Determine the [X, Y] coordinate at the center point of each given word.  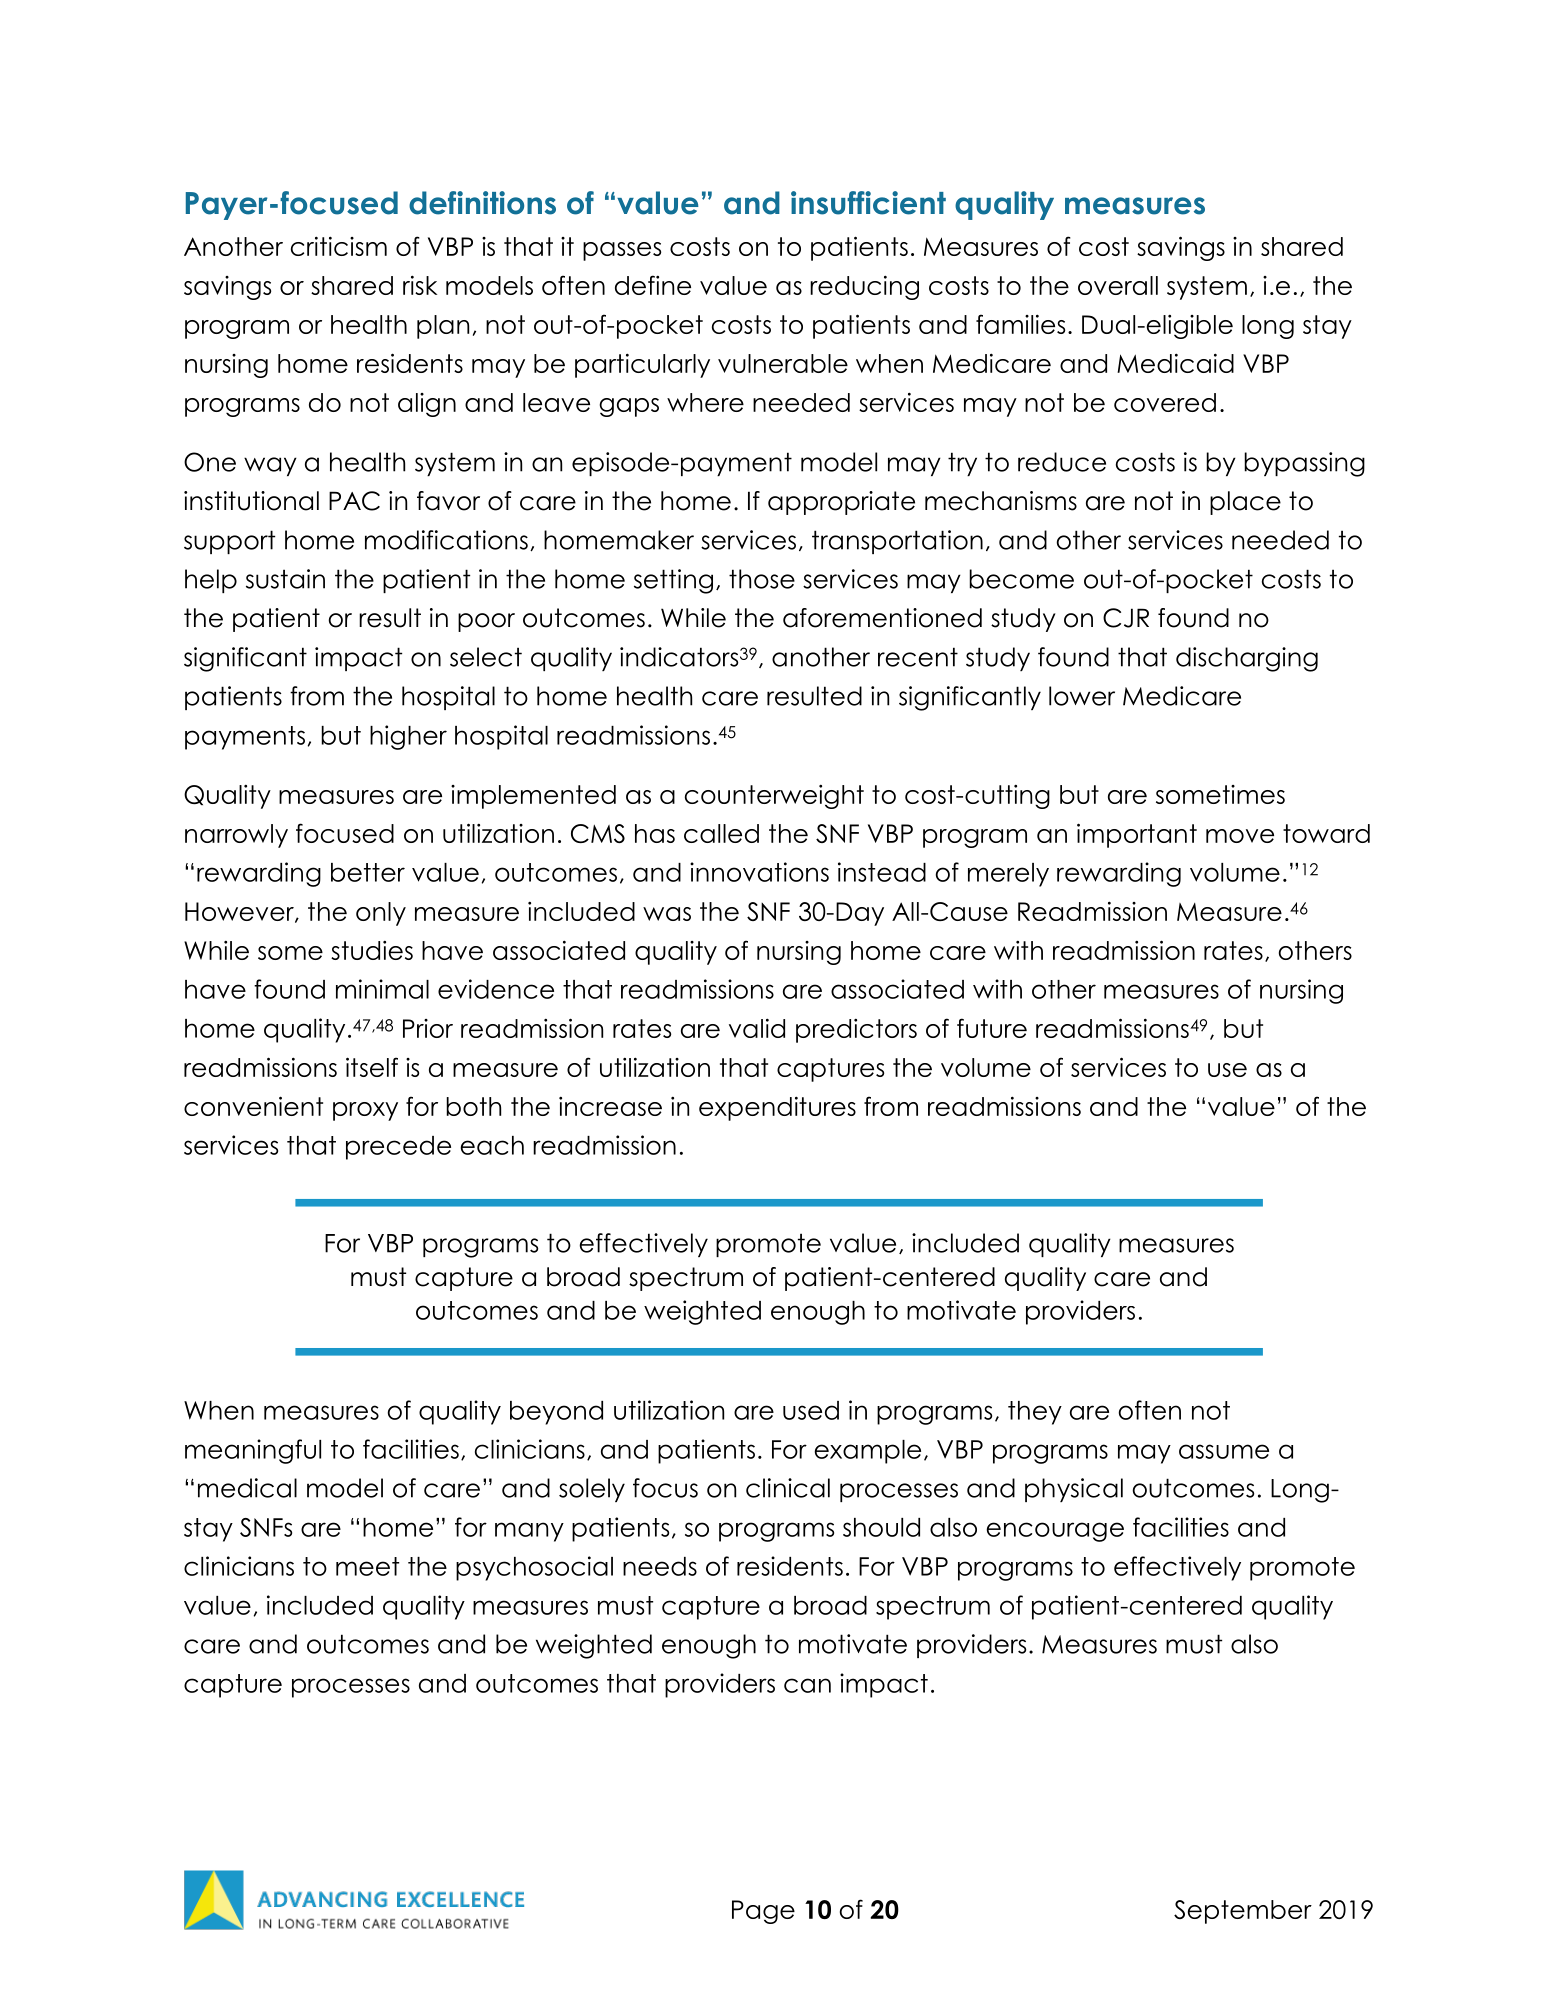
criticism [339, 246]
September [1243, 1912]
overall [1118, 285]
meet [367, 1566]
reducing [864, 287]
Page [763, 1912]
